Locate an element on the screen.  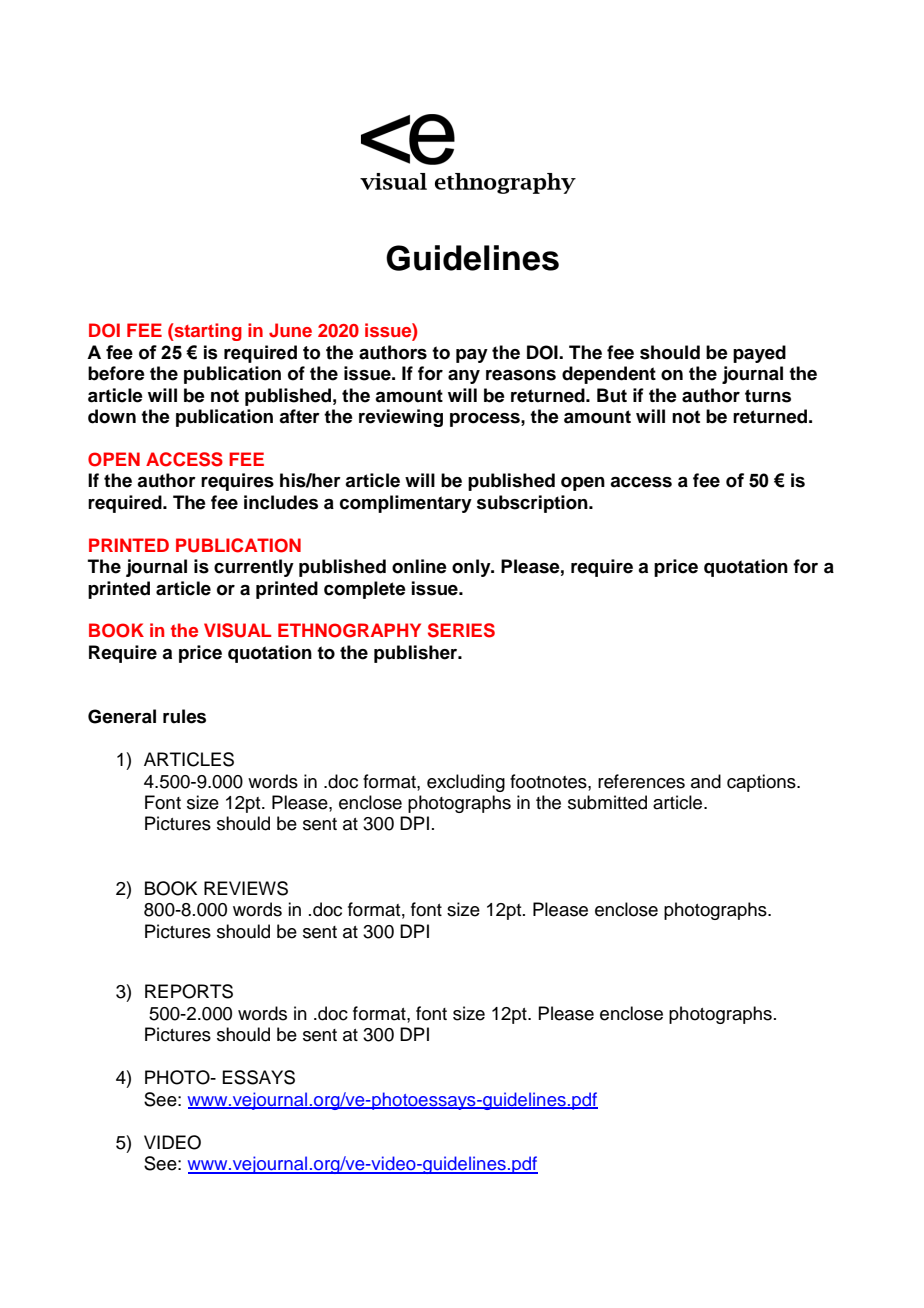
currently is located at coordinates (254, 568).
